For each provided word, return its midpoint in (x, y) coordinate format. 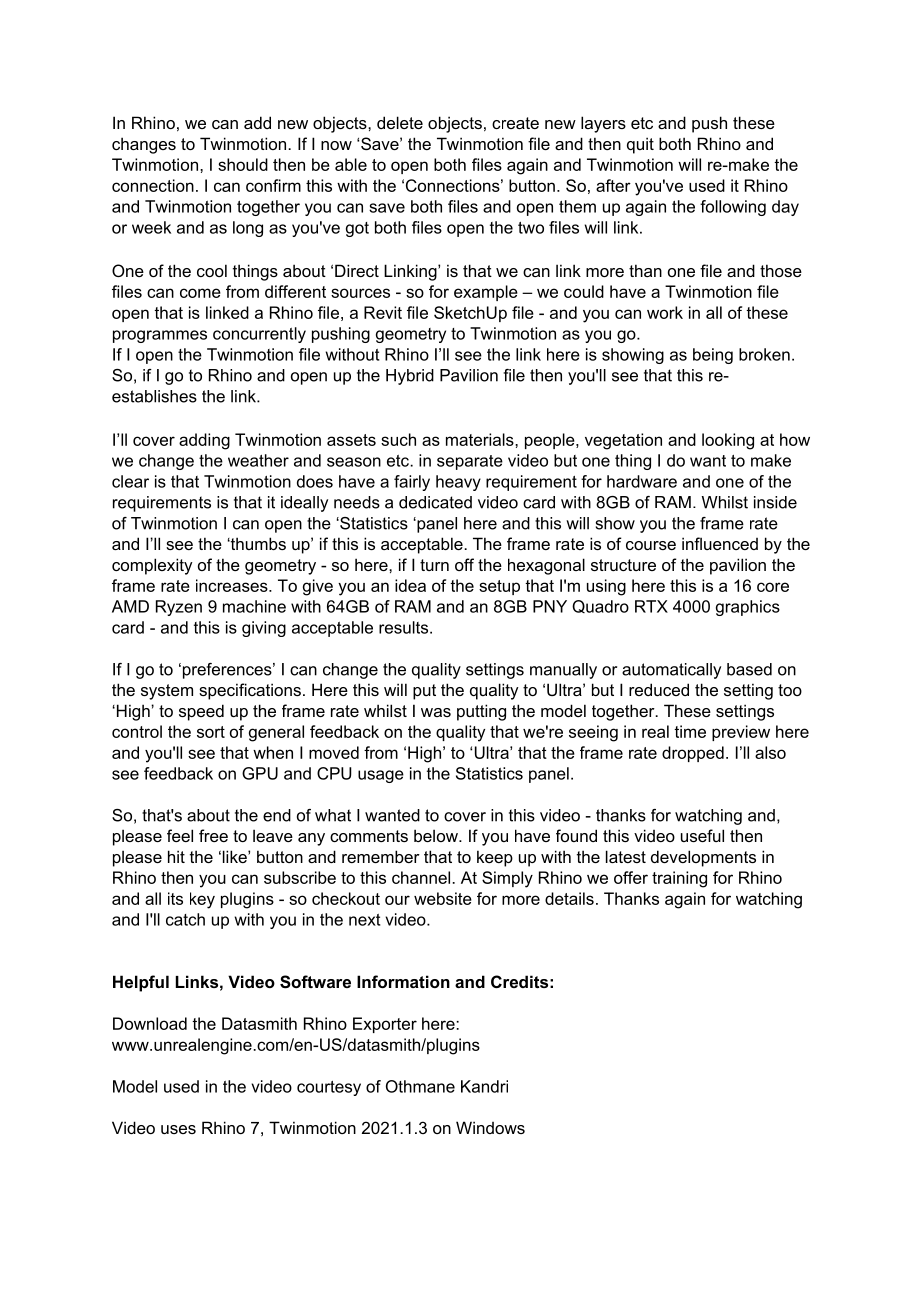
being (713, 356)
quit (640, 145)
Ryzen (179, 608)
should (243, 164)
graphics (748, 608)
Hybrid (410, 377)
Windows (490, 1127)
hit (176, 856)
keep (495, 858)
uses (178, 1129)
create (515, 123)
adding (204, 441)
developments (703, 858)
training (679, 879)
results (405, 627)
